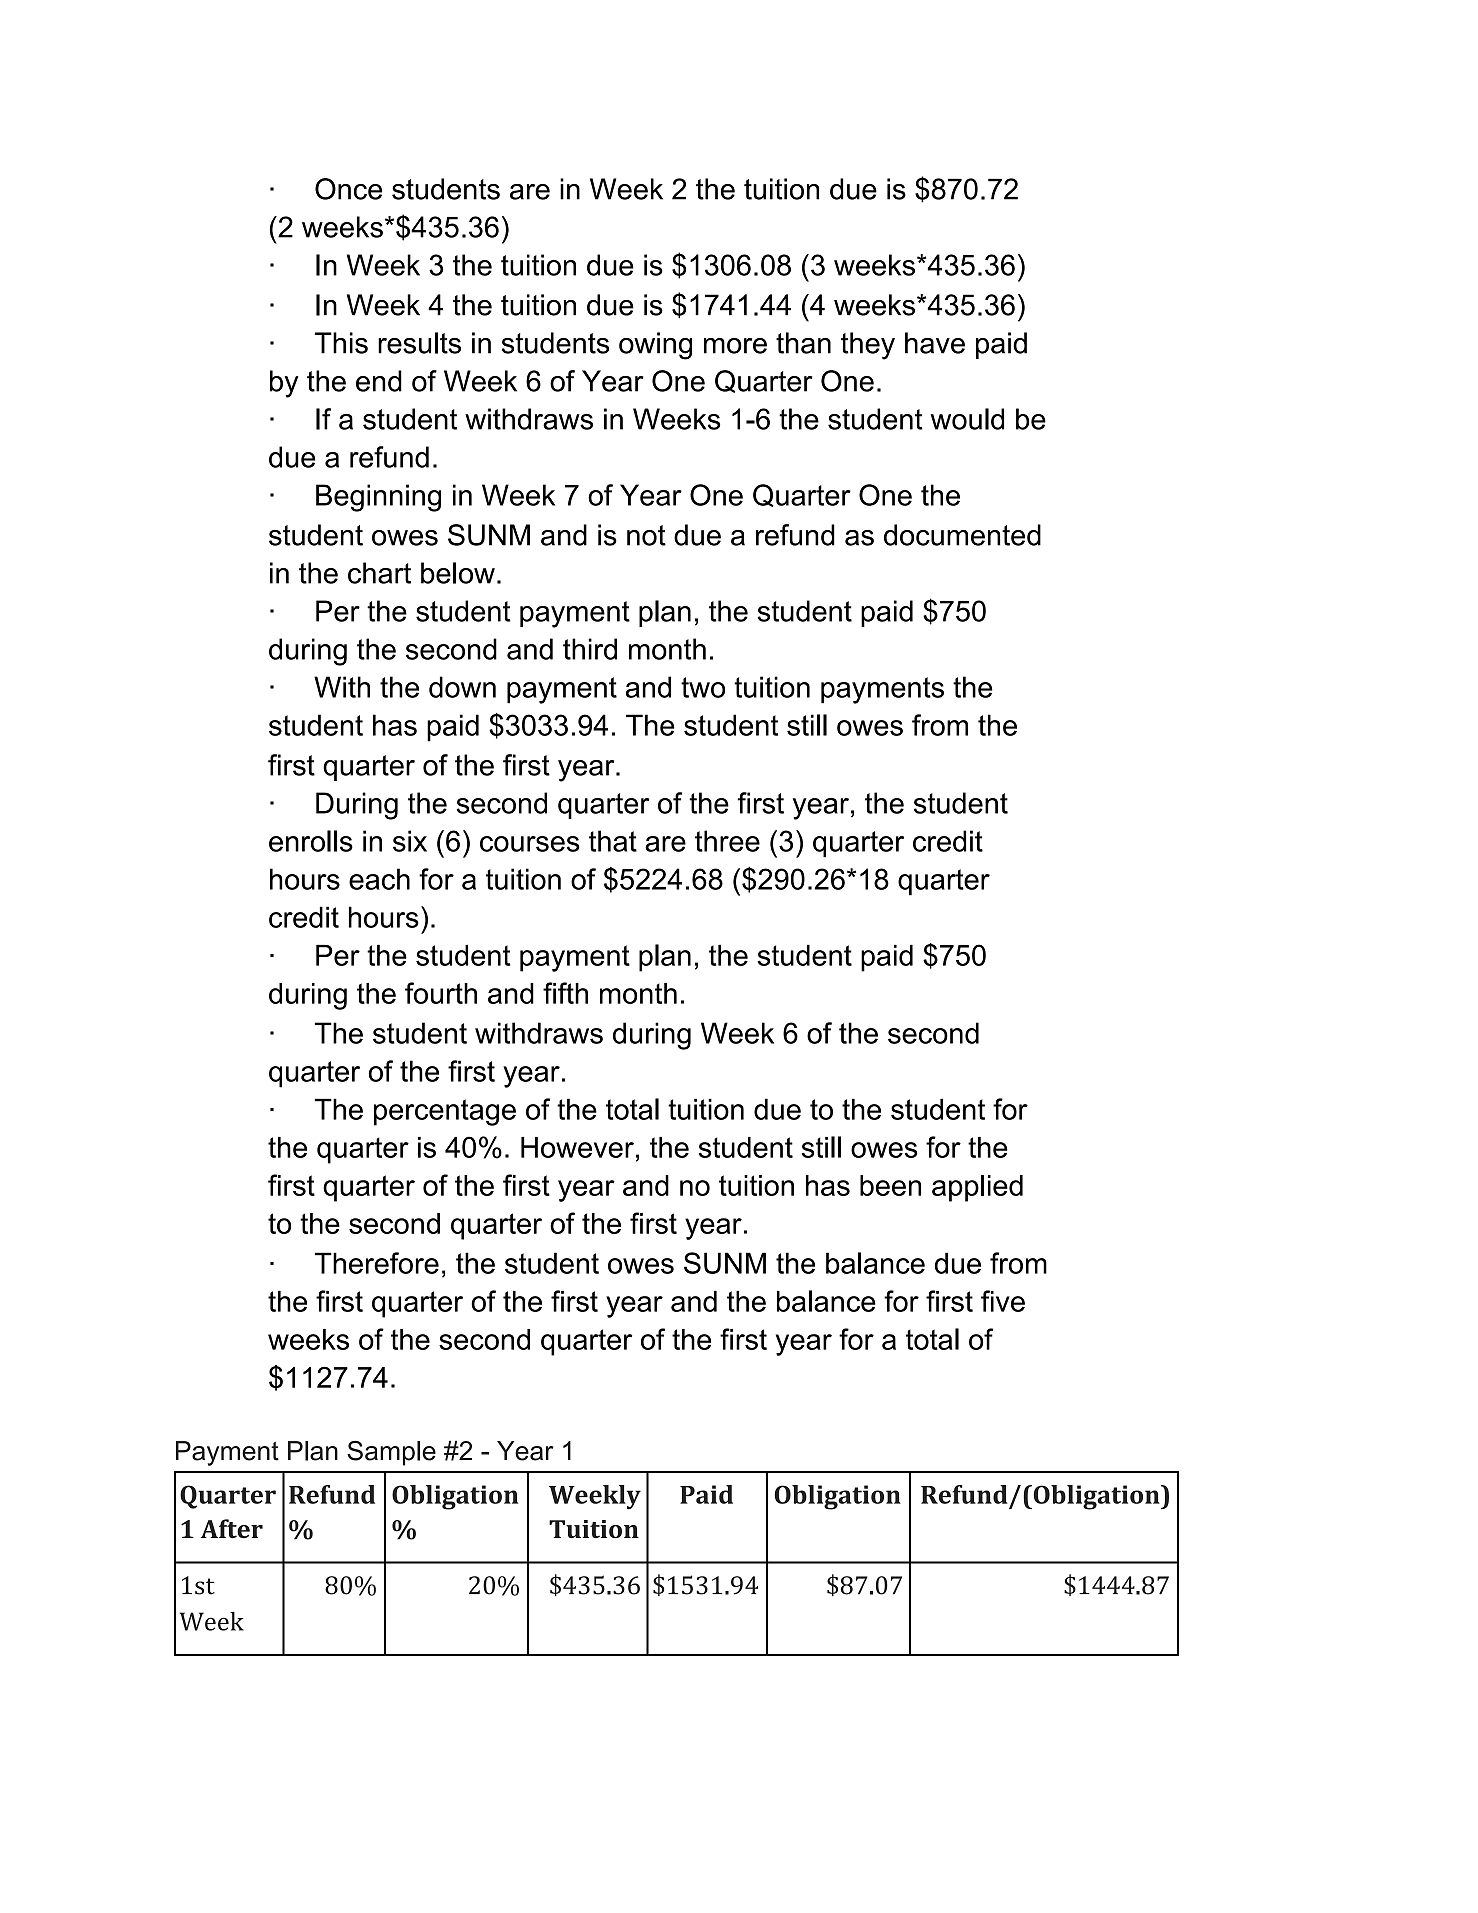  I want to click on have, so click(935, 343).
